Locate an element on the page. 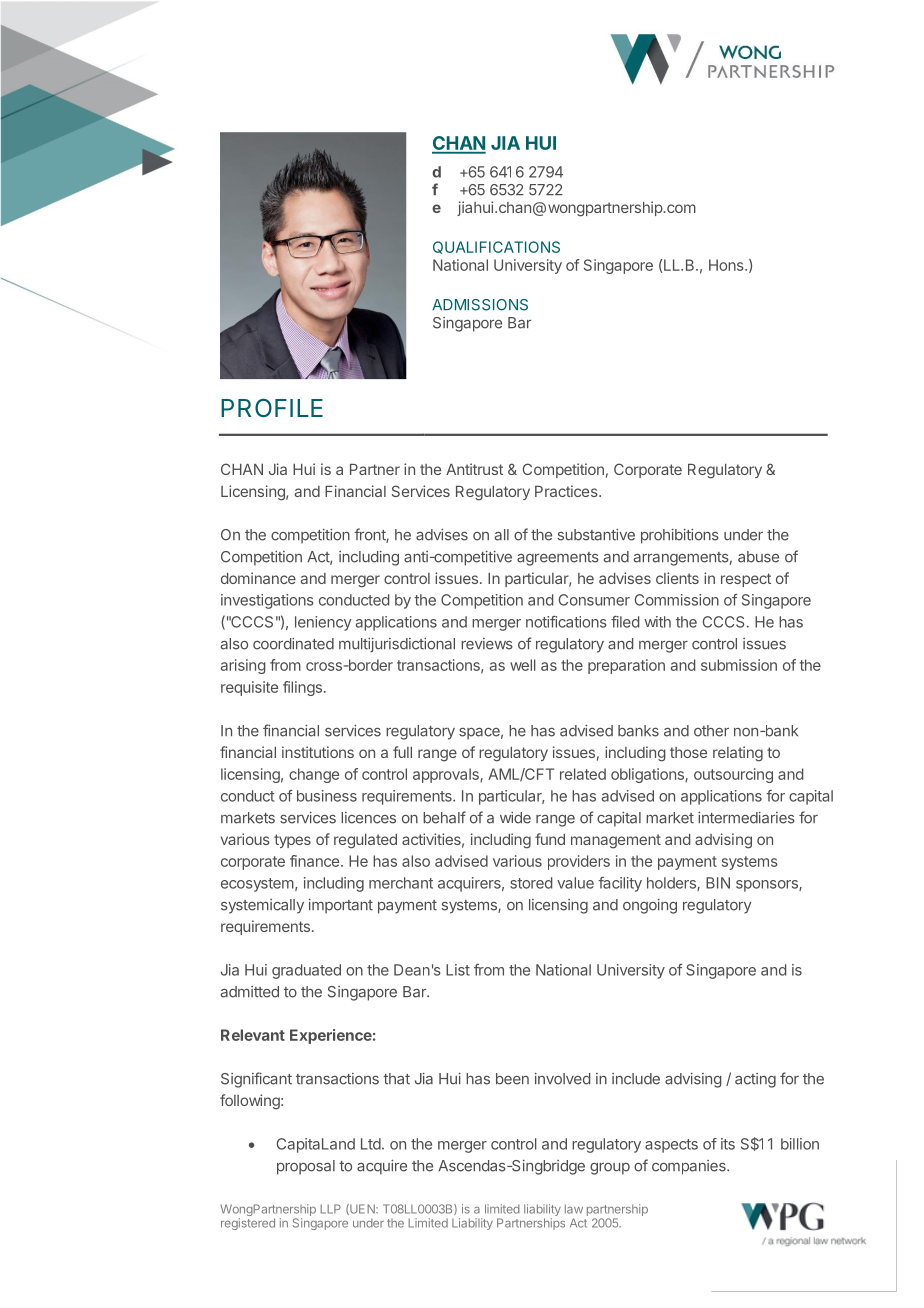 This document has height=1308, width=924. BIN is located at coordinates (718, 883).
